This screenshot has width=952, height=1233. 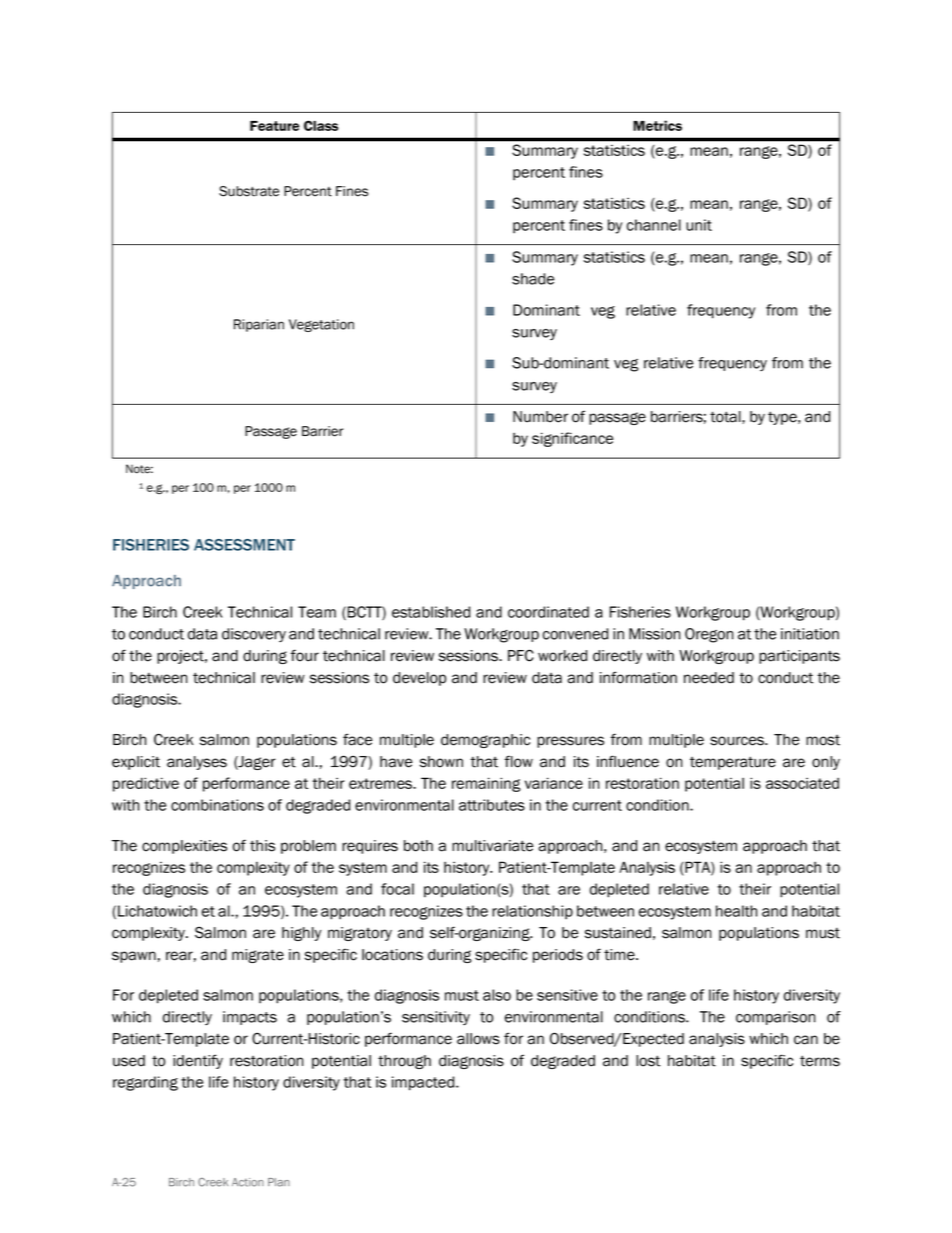 I want to click on temperature, so click(x=733, y=763).
